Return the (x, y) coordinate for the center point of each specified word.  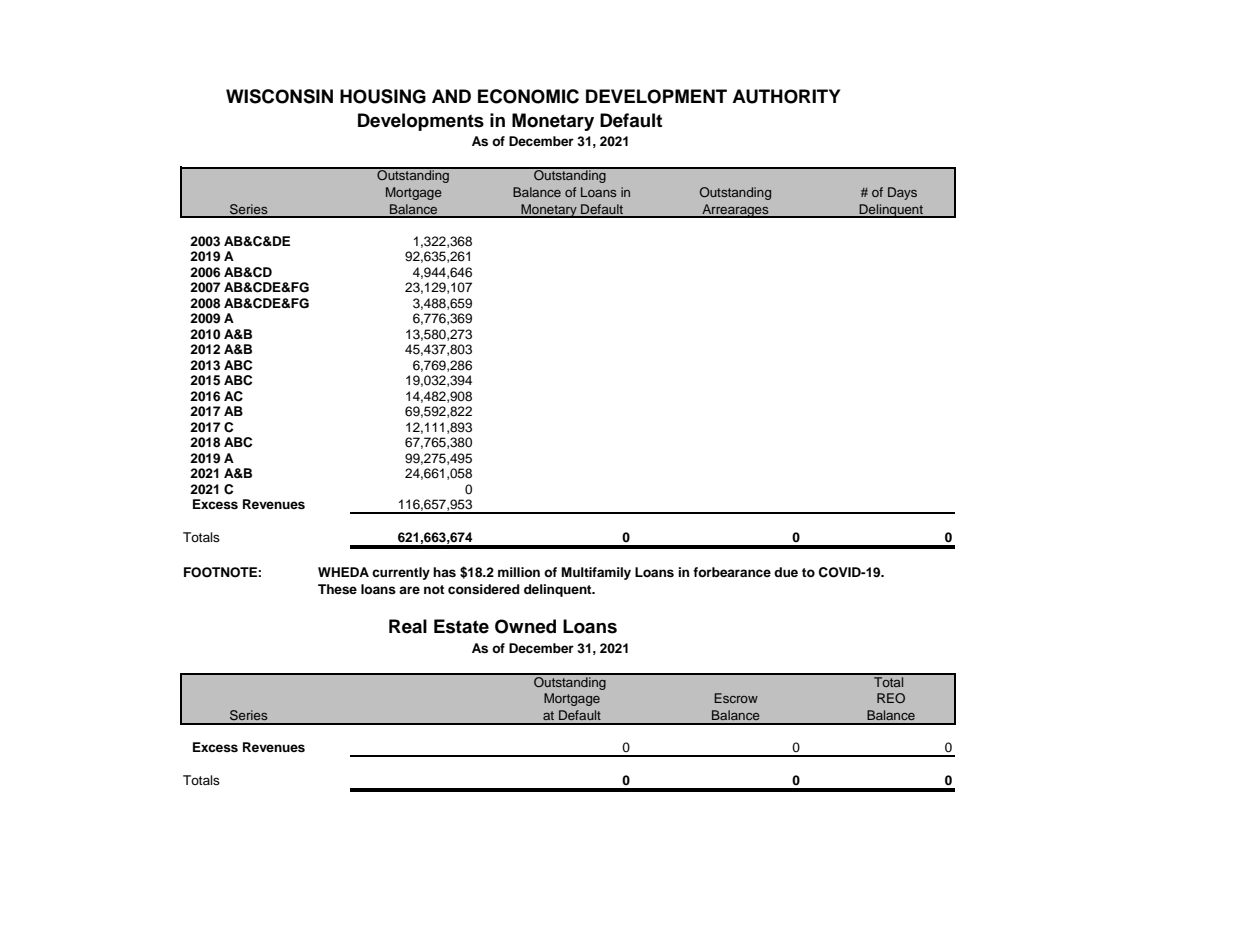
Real (408, 626)
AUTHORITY (786, 96)
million (519, 572)
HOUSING (383, 96)
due (786, 572)
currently (401, 573)
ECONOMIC (528, 96)
